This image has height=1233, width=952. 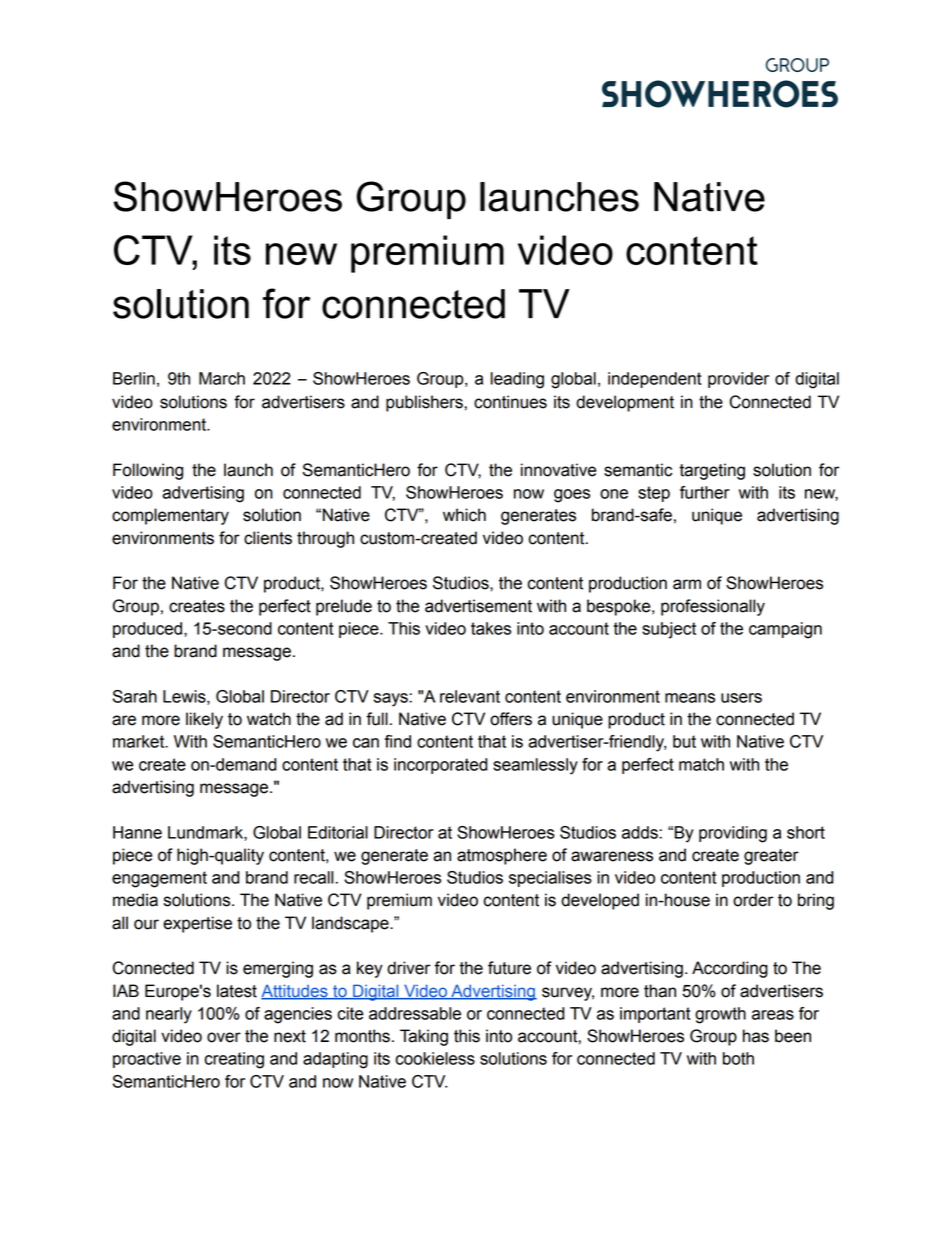 I want to click on produced, so click(x=149, y=630).
